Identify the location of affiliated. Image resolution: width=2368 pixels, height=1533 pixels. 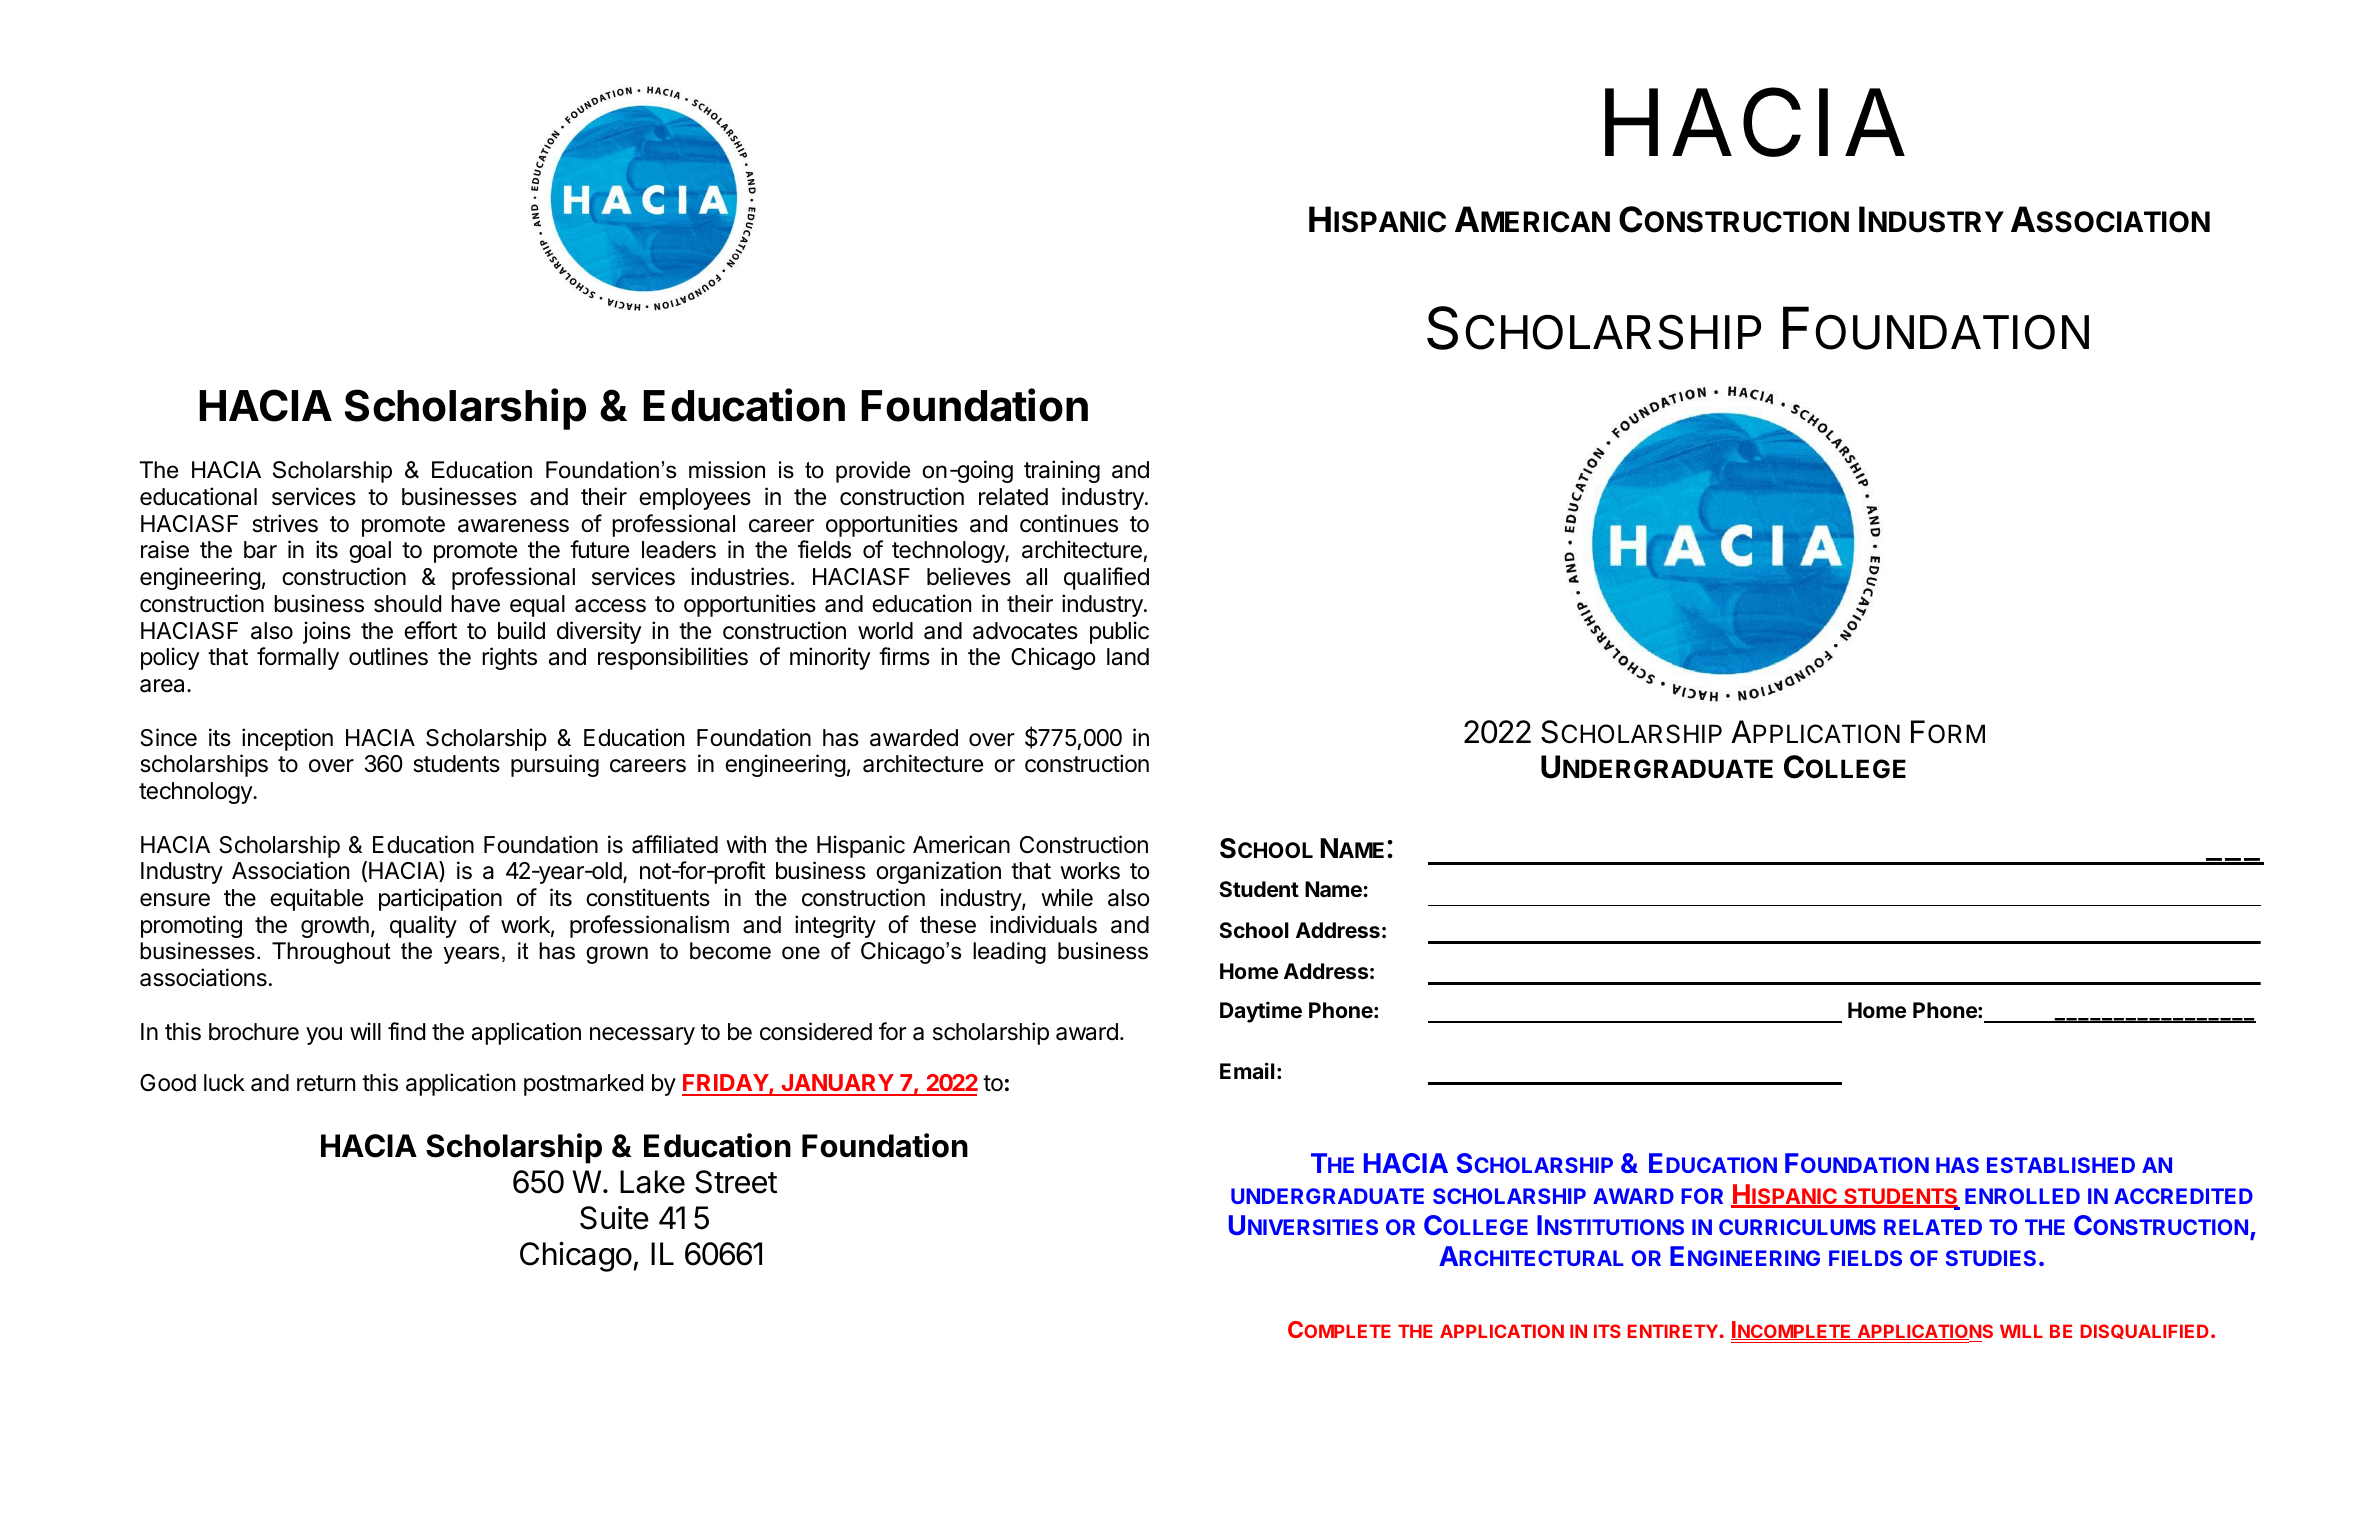
(675, 844).
